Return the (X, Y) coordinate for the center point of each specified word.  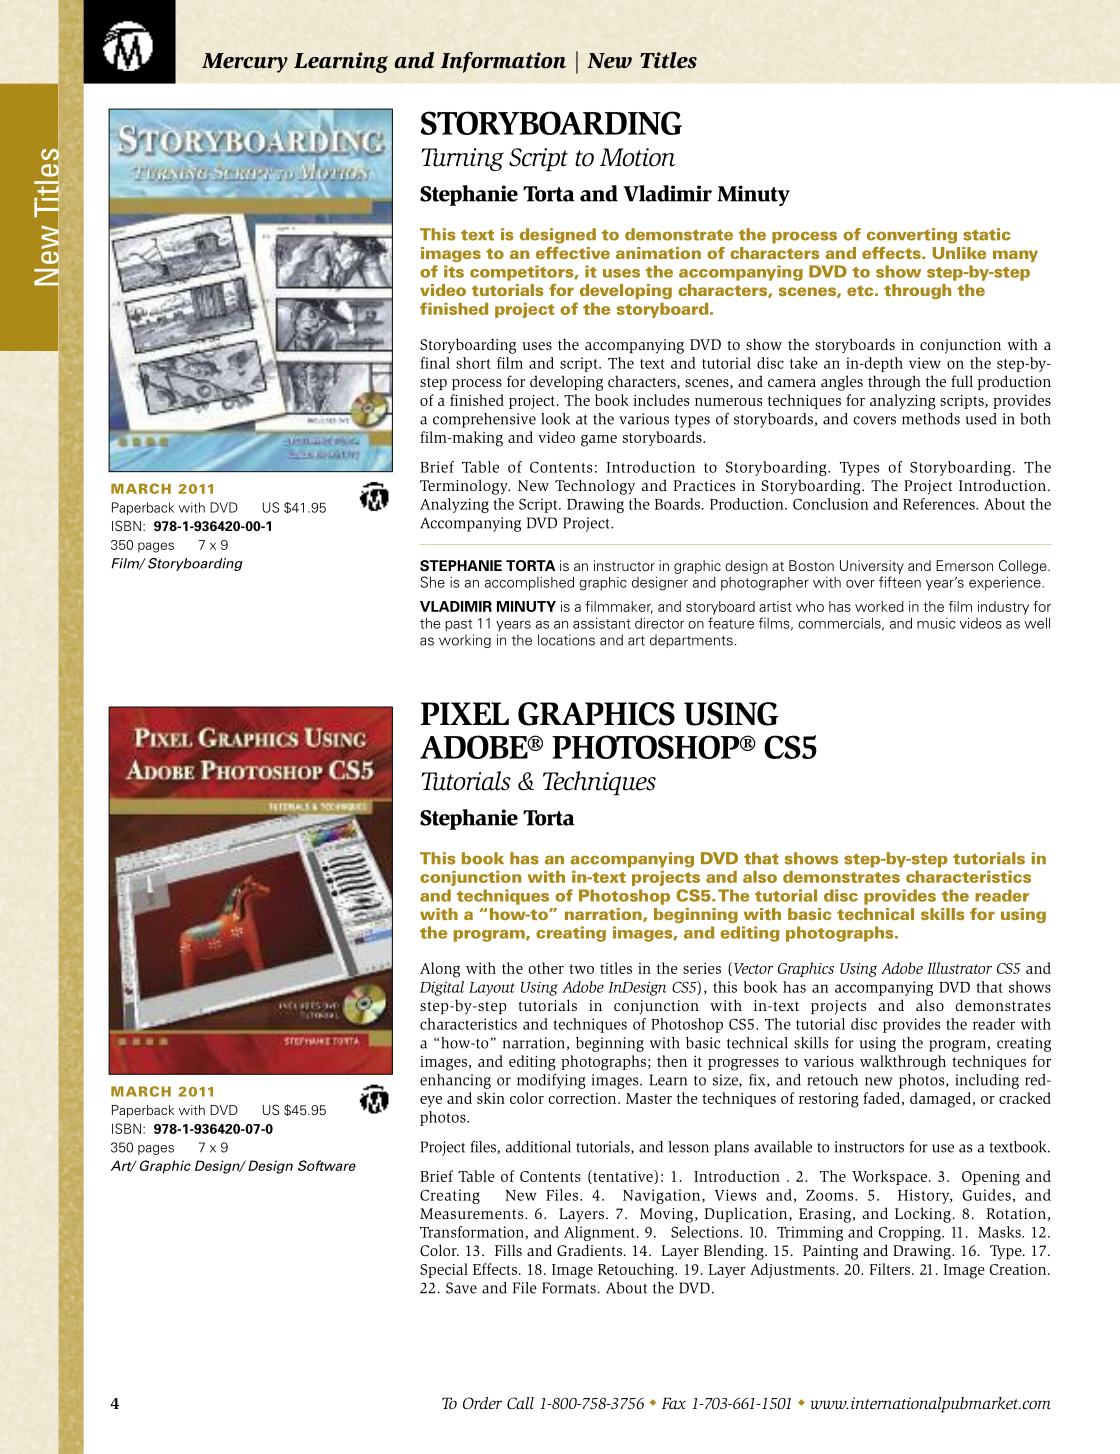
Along (440, 970)
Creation (1019, 1269)
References (940, 504)
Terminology (465, 487)
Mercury (245, 63)
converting (912, 236)
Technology (595, 487)
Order (482, 1403)
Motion (638, 157)
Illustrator (959, 968)
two (581, 969)
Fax (674, 1403)
